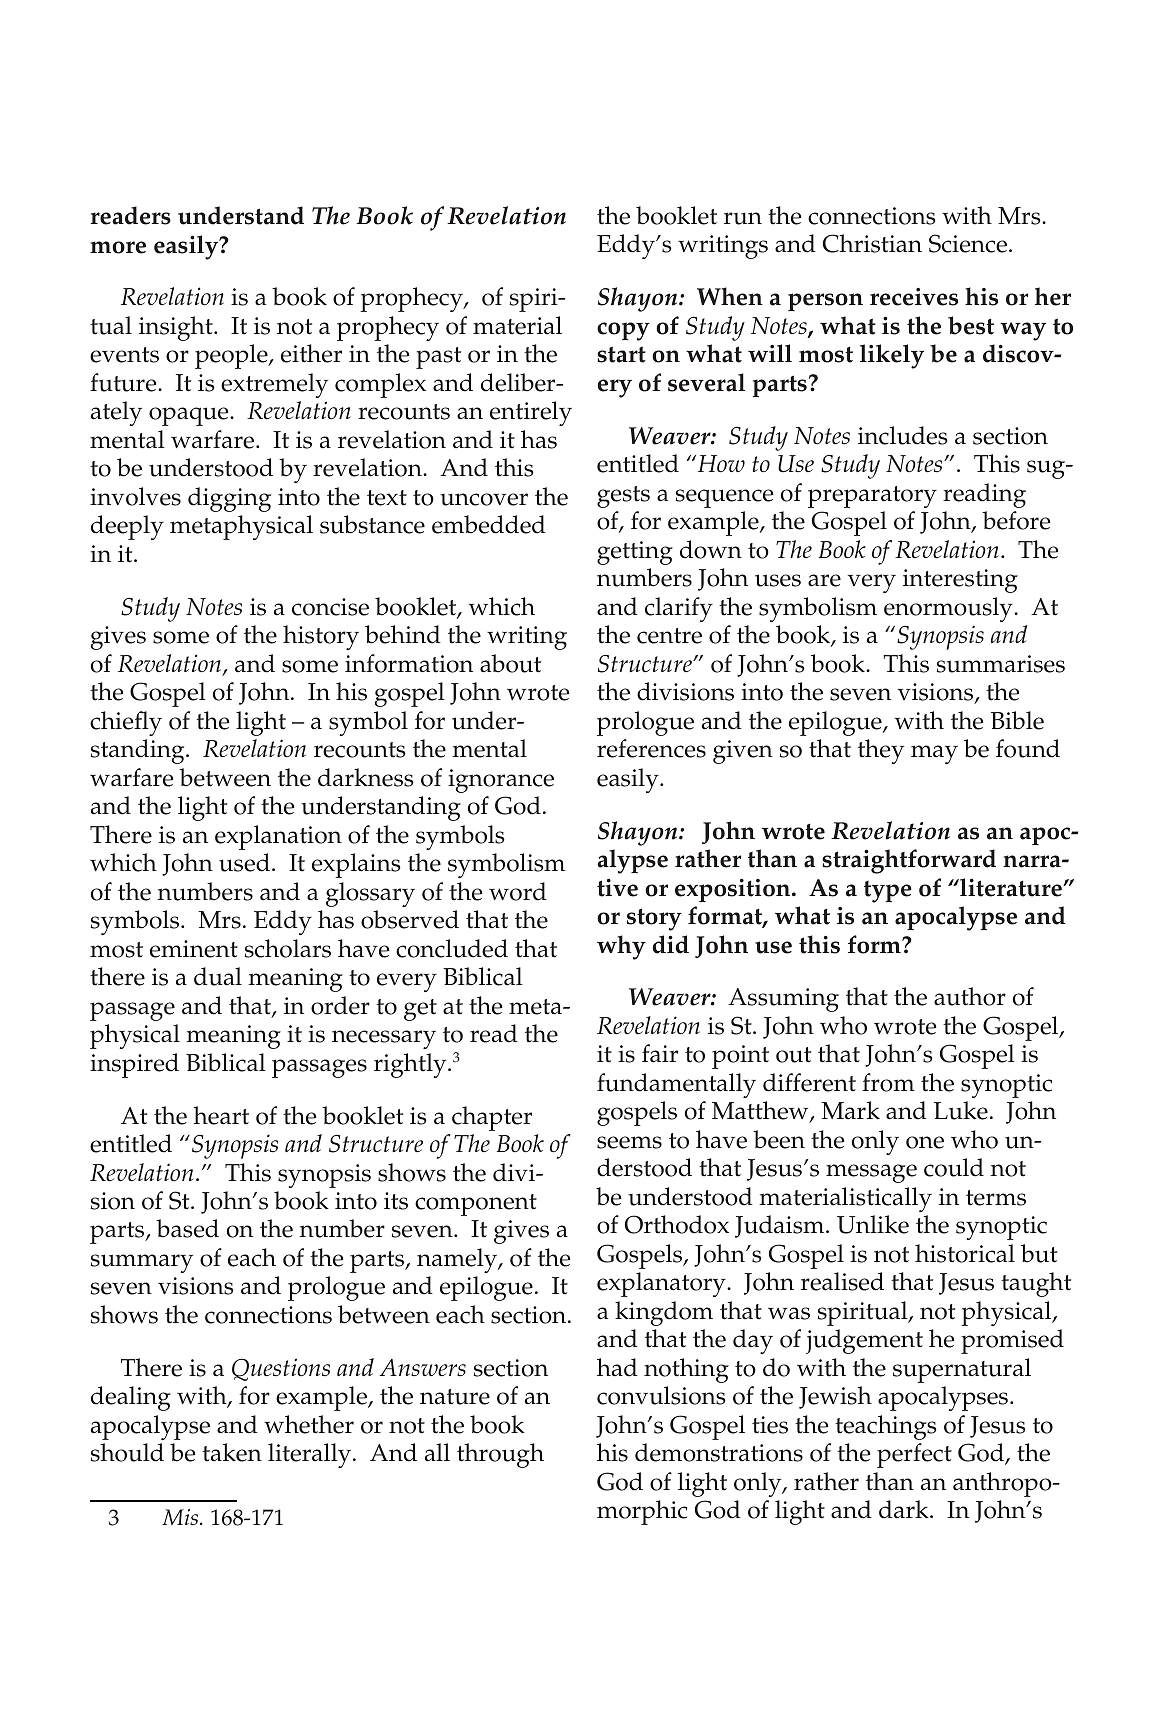 This image has width=1171, height=1735. Describe the element at coordinates (968, 243) in the image. I see `Science` at that location.
